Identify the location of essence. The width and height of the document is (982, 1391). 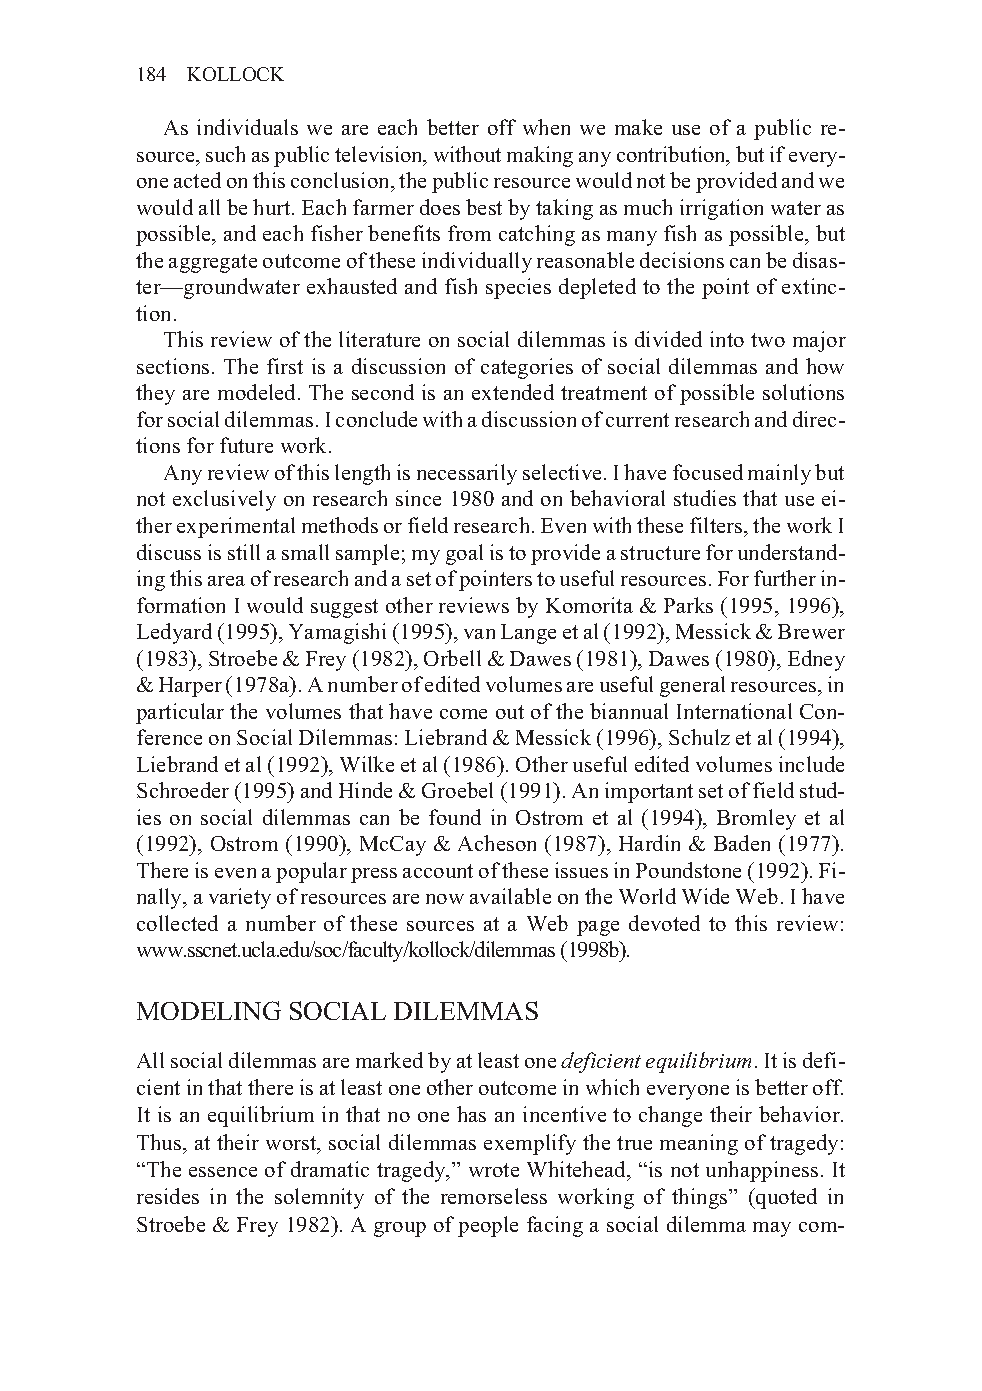
(223, 1172).
